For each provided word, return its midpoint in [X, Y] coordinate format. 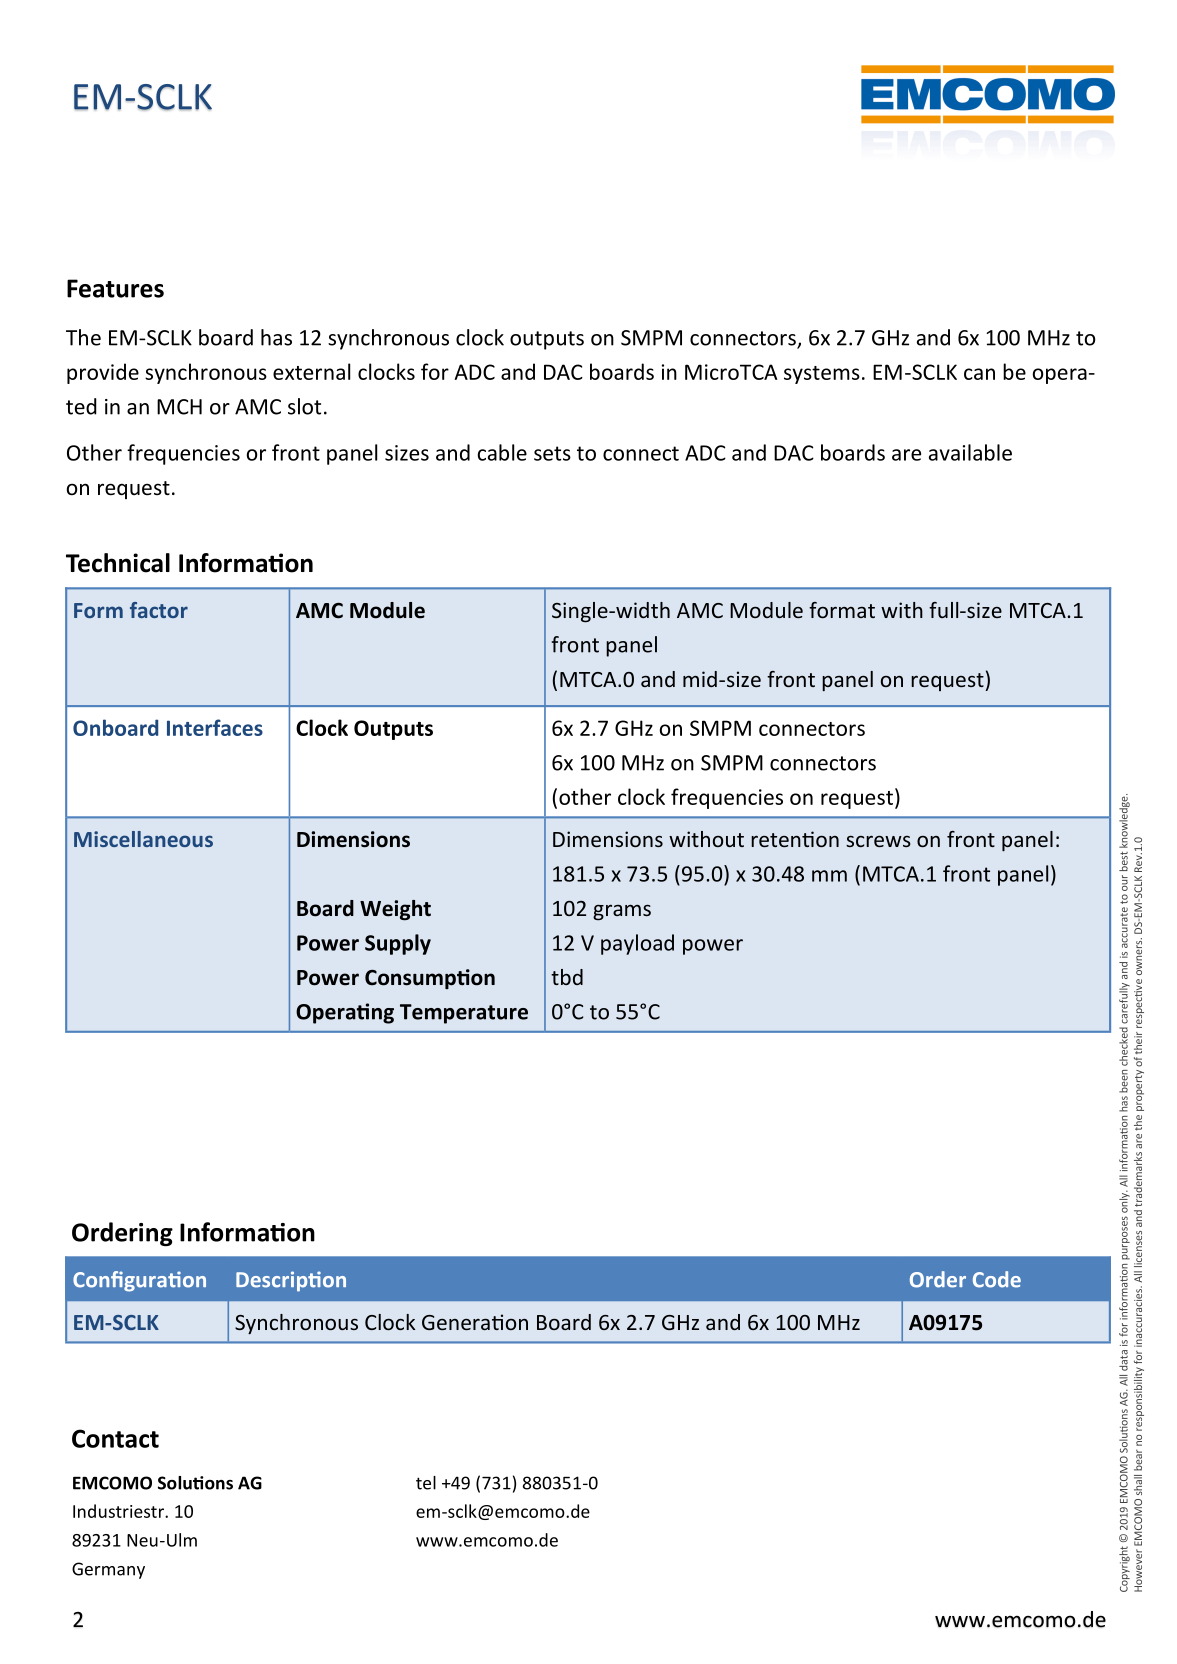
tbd [567, 977]
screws [878, 841]
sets [552, 453]
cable [502, 452]
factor [159, 610]
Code [997, 1279]
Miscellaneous [143, 839]
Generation [475, 1322]
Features [115, 288]
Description [291, 1281]
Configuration [139, 1281]
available [970, 452]
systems [822, 375]
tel [426, 1483]
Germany [108, 1570]
